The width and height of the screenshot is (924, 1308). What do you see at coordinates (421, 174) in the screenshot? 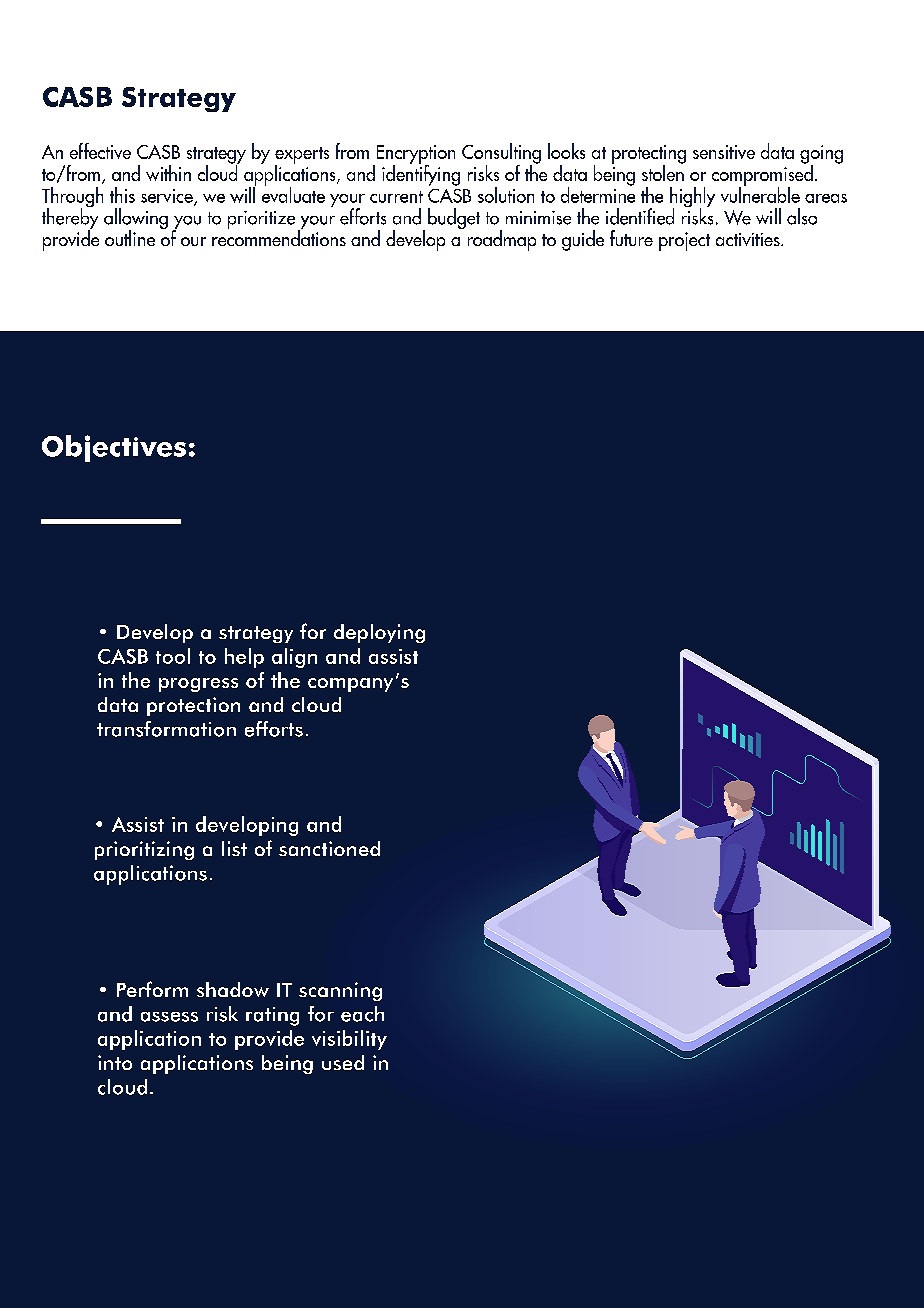
I see `identifying` at bounding box center [421, 174].
